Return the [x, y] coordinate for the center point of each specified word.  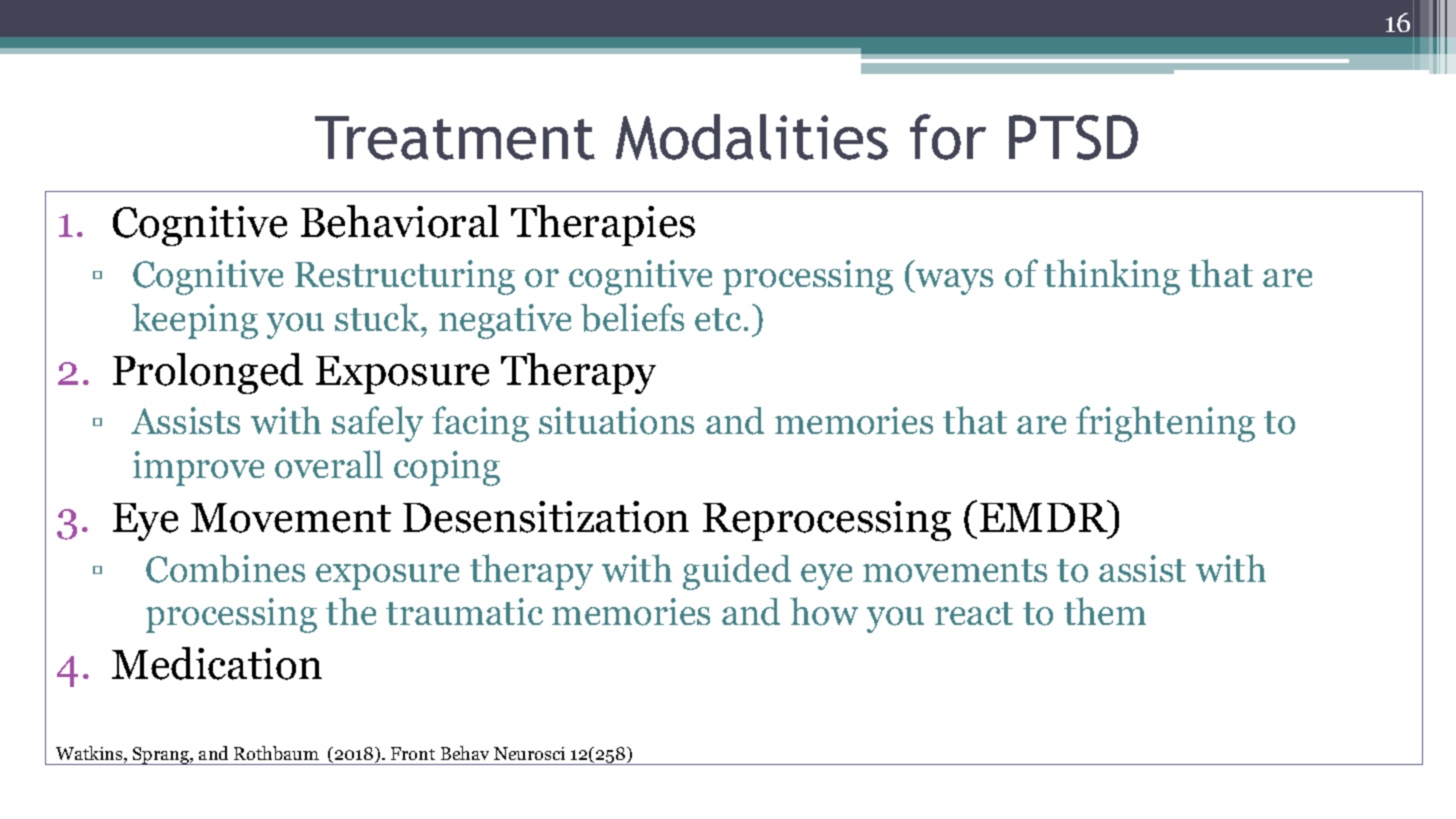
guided [737, 572]
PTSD [1073, 137]
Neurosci [529, 753]
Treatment [455, 138]
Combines [225, 569]
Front [413, 753]
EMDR [1045, 516]
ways [953, 282]
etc [718, 319]
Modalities [752, 137]
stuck [379, 317]
